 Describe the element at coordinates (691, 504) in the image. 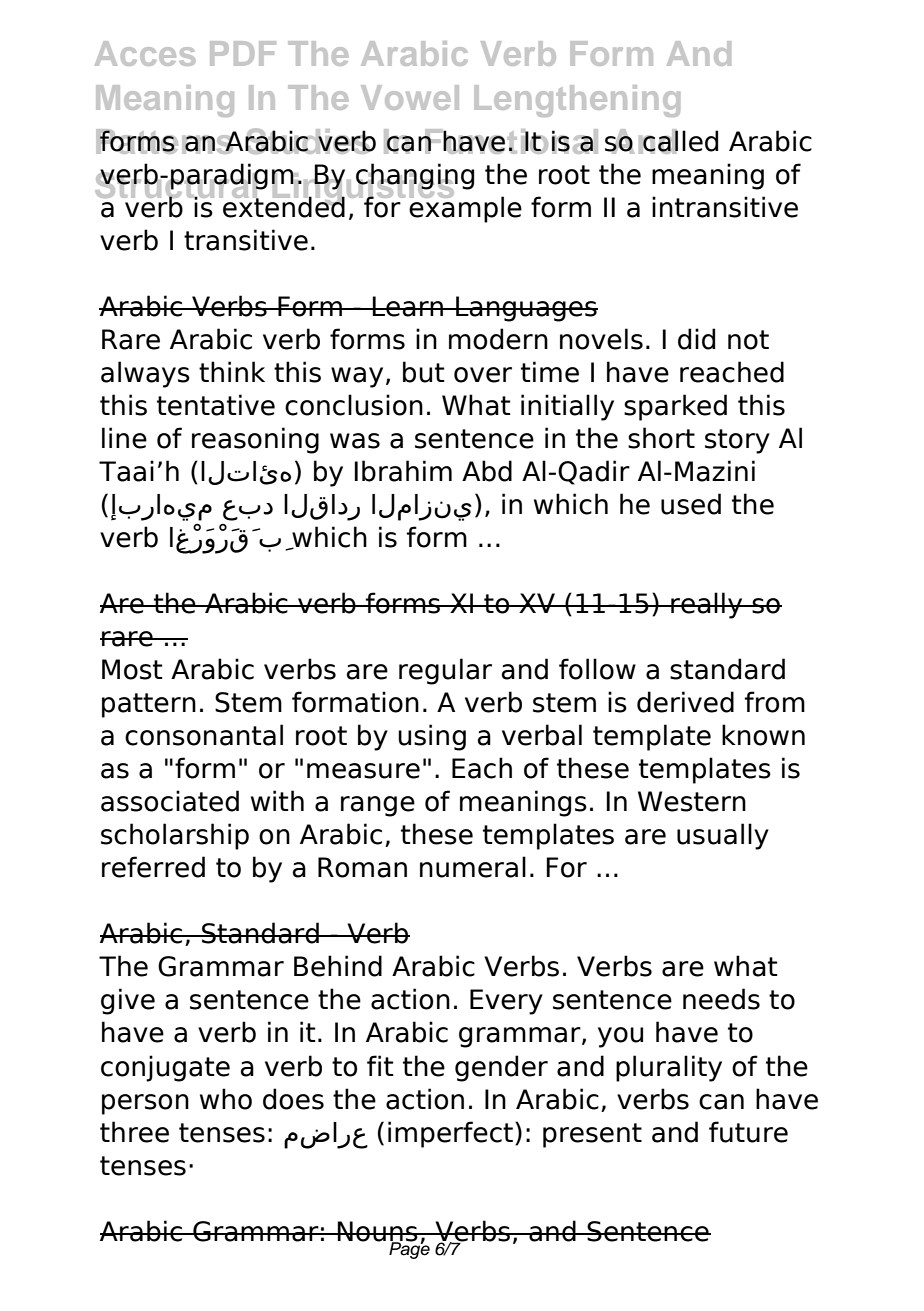

I see `used` at that location.
